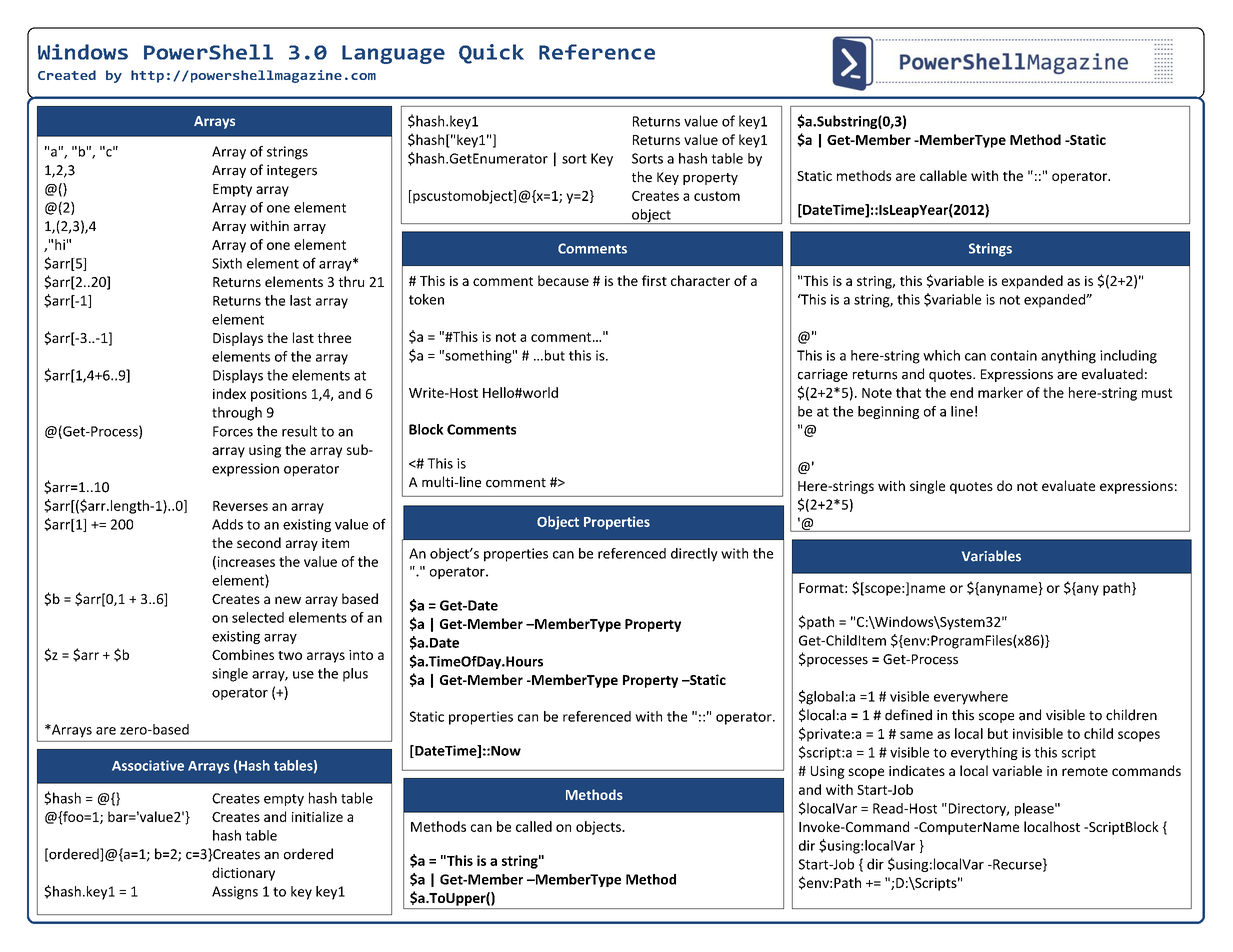 The width and height of the image is (1233, 952). I want to click on contain, so click(1014, 355).
